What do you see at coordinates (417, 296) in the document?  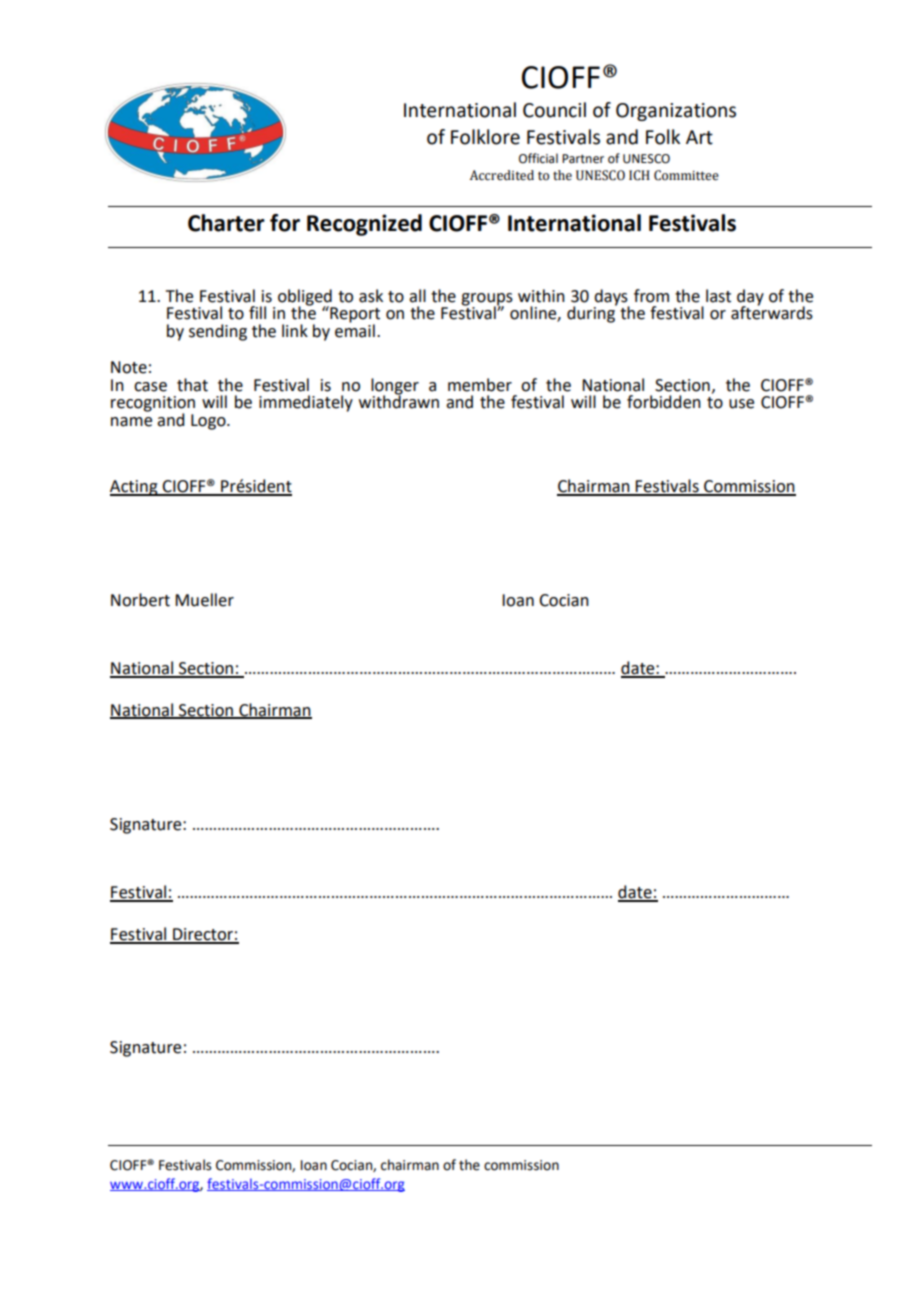 I see `all` at bounding box center [417, 296].
